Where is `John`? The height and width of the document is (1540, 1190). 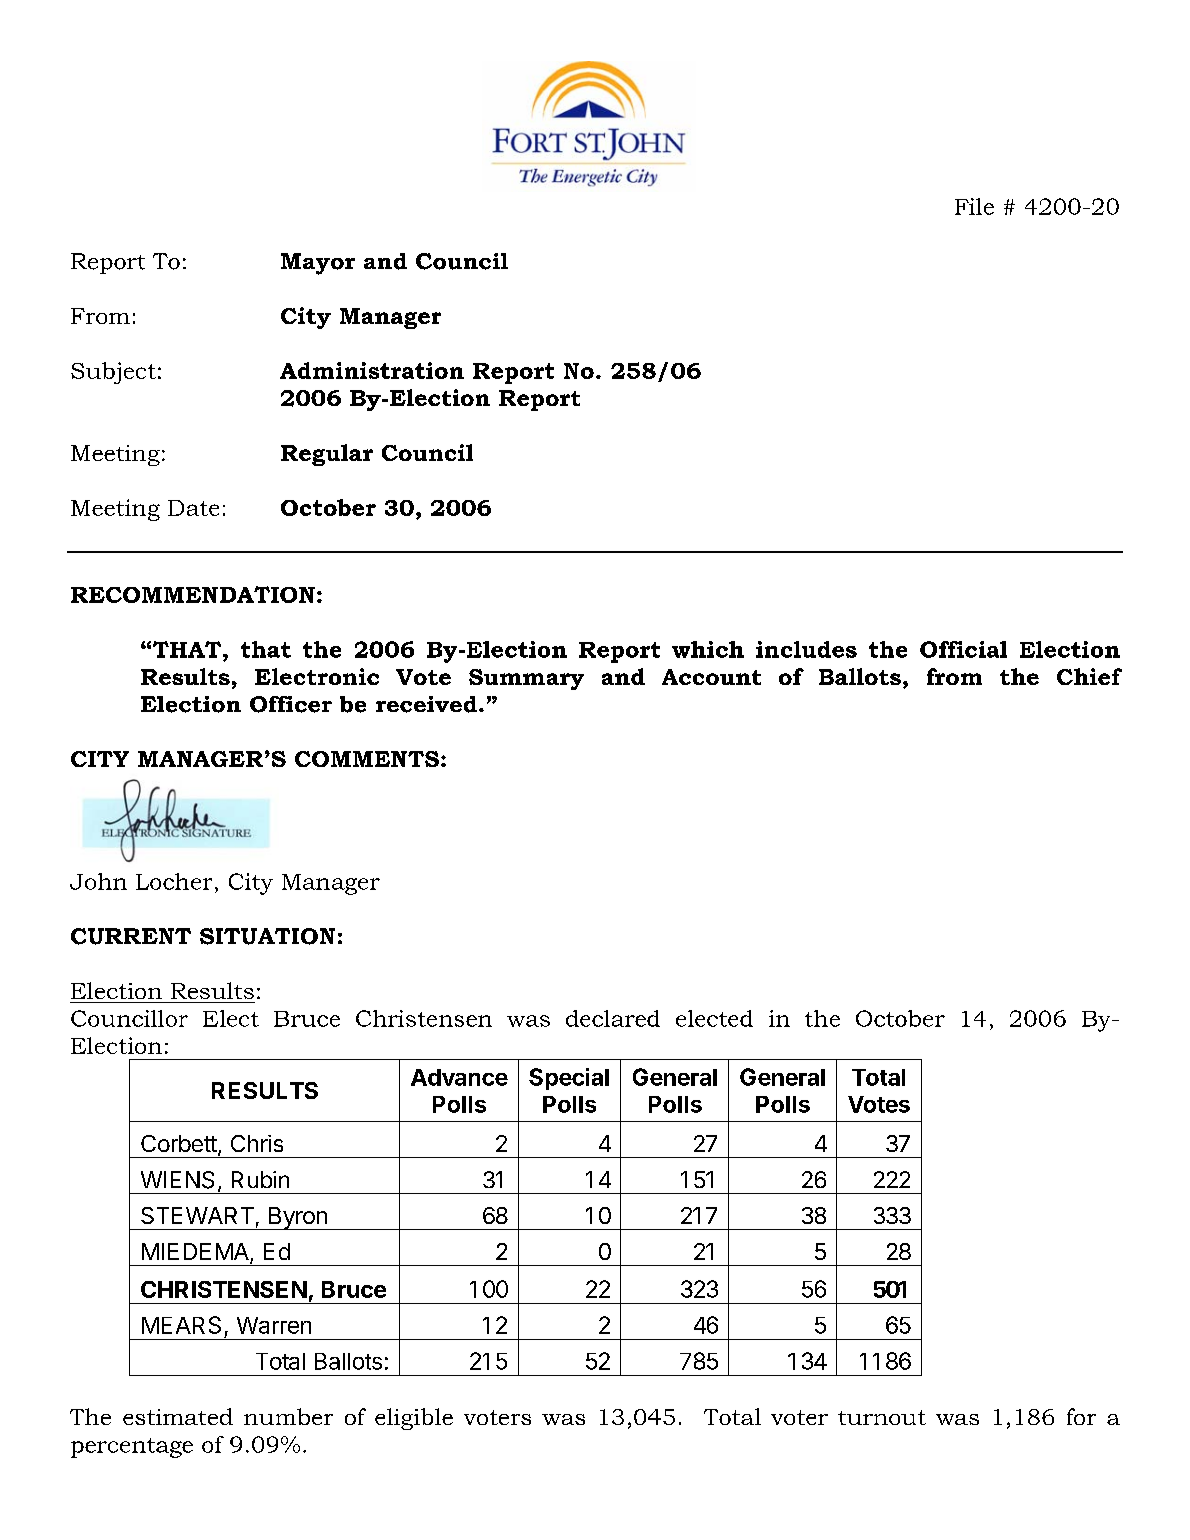
John is located at coordinates (98, 881).
